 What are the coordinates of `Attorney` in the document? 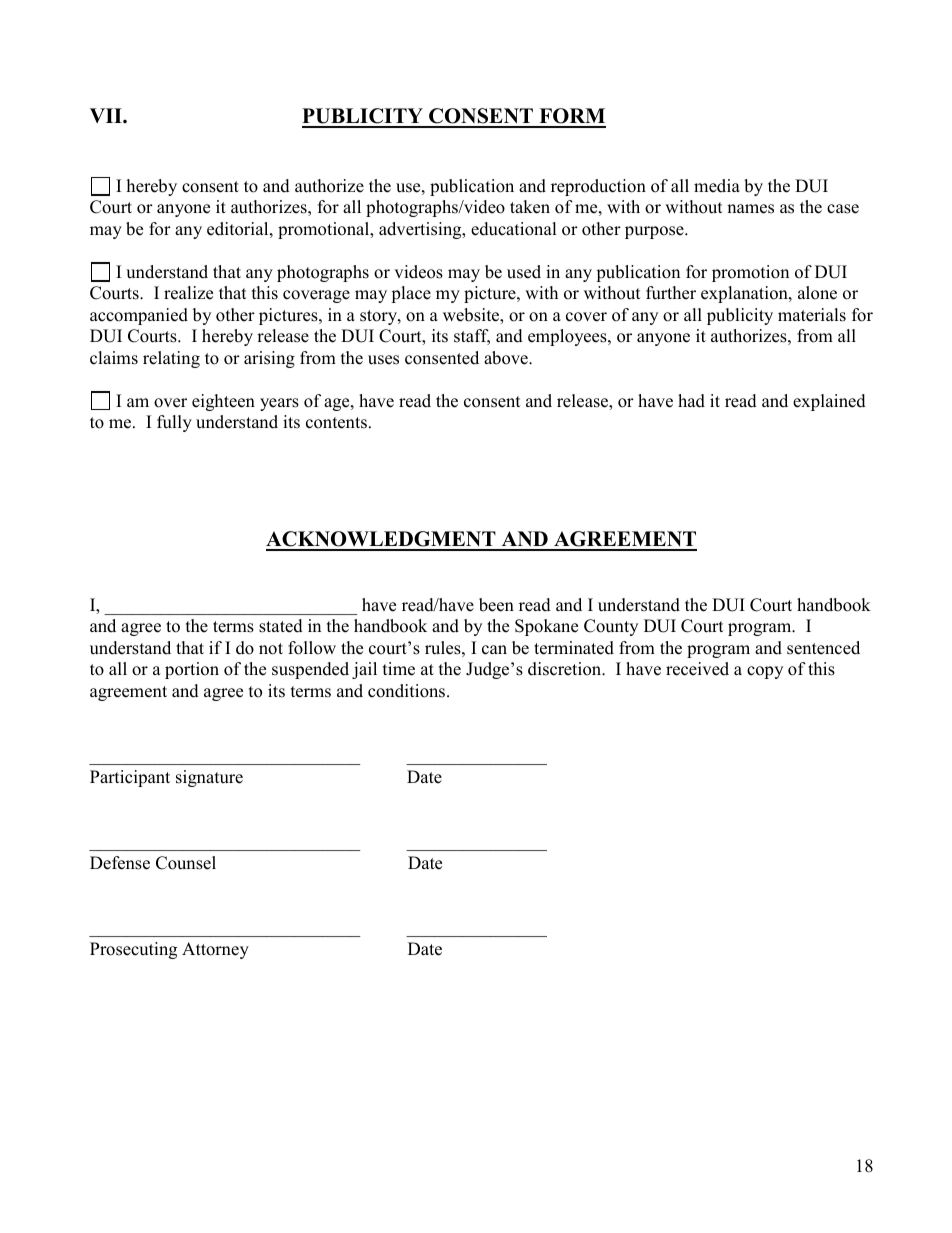 It's located at (215, 950).
